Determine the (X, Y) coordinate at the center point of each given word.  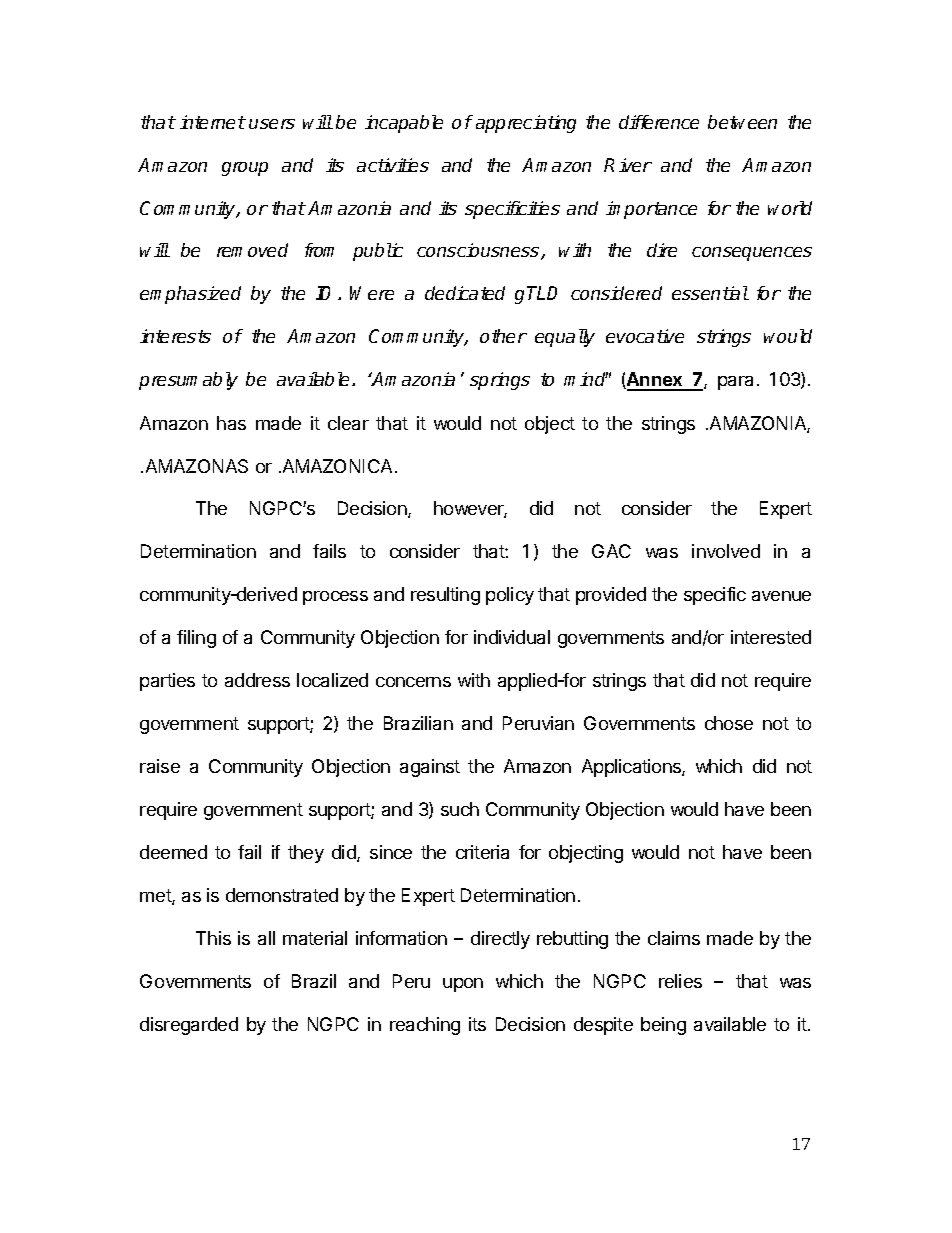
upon (463, 985)
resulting (445, 596)
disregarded (189, 1026)
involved (726, 551)
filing (196, 639)
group (245, 169)
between (742, 122)
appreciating (526, 124)
